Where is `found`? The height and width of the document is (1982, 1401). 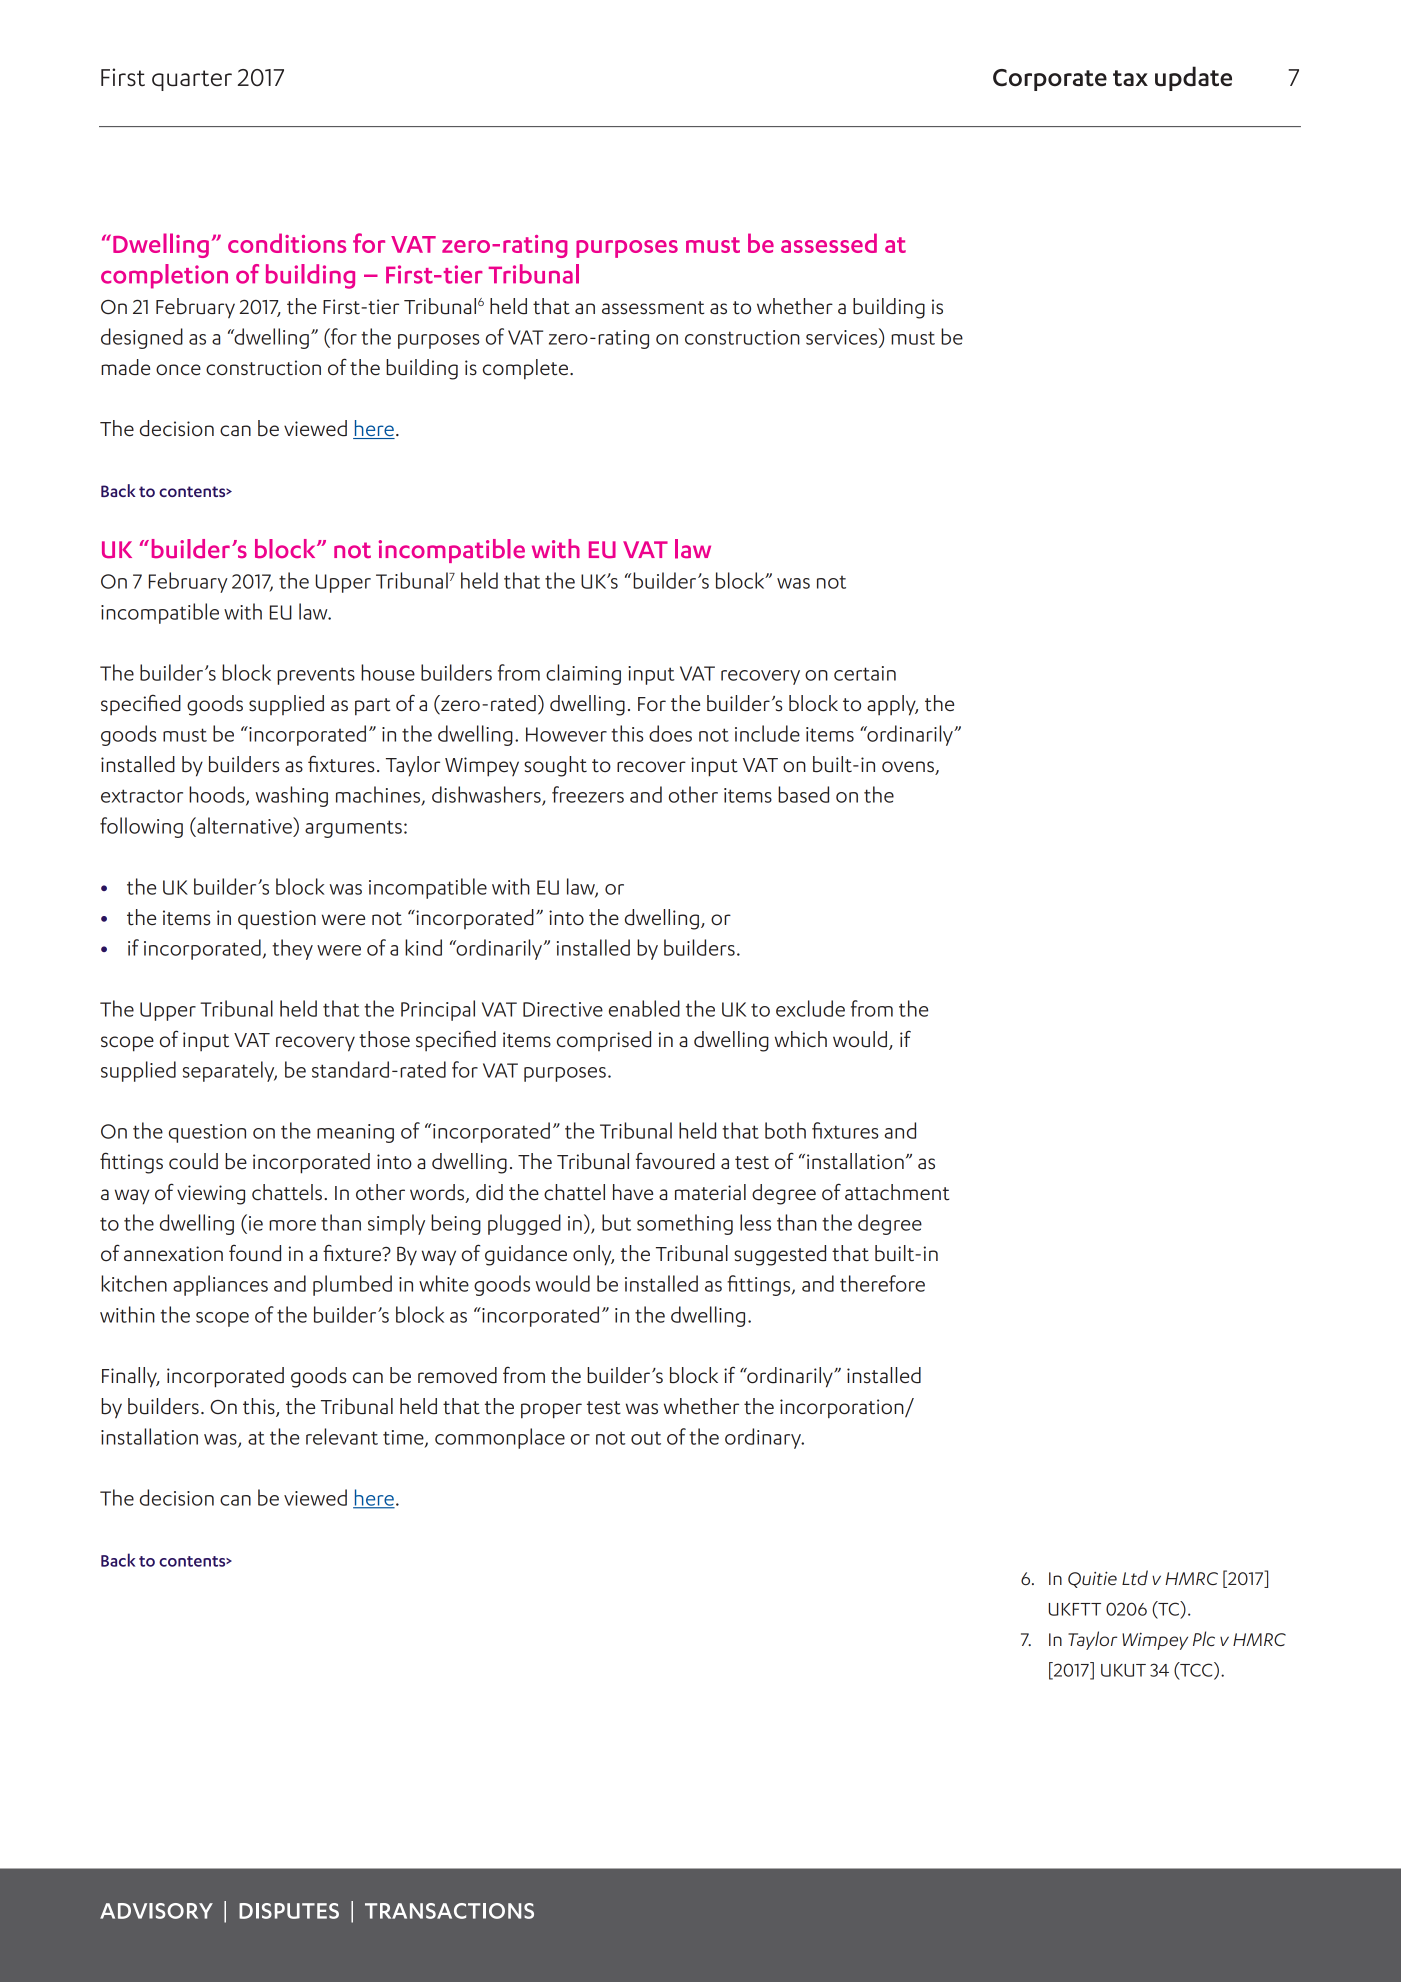
found is located at coordinates (255, 1253).
